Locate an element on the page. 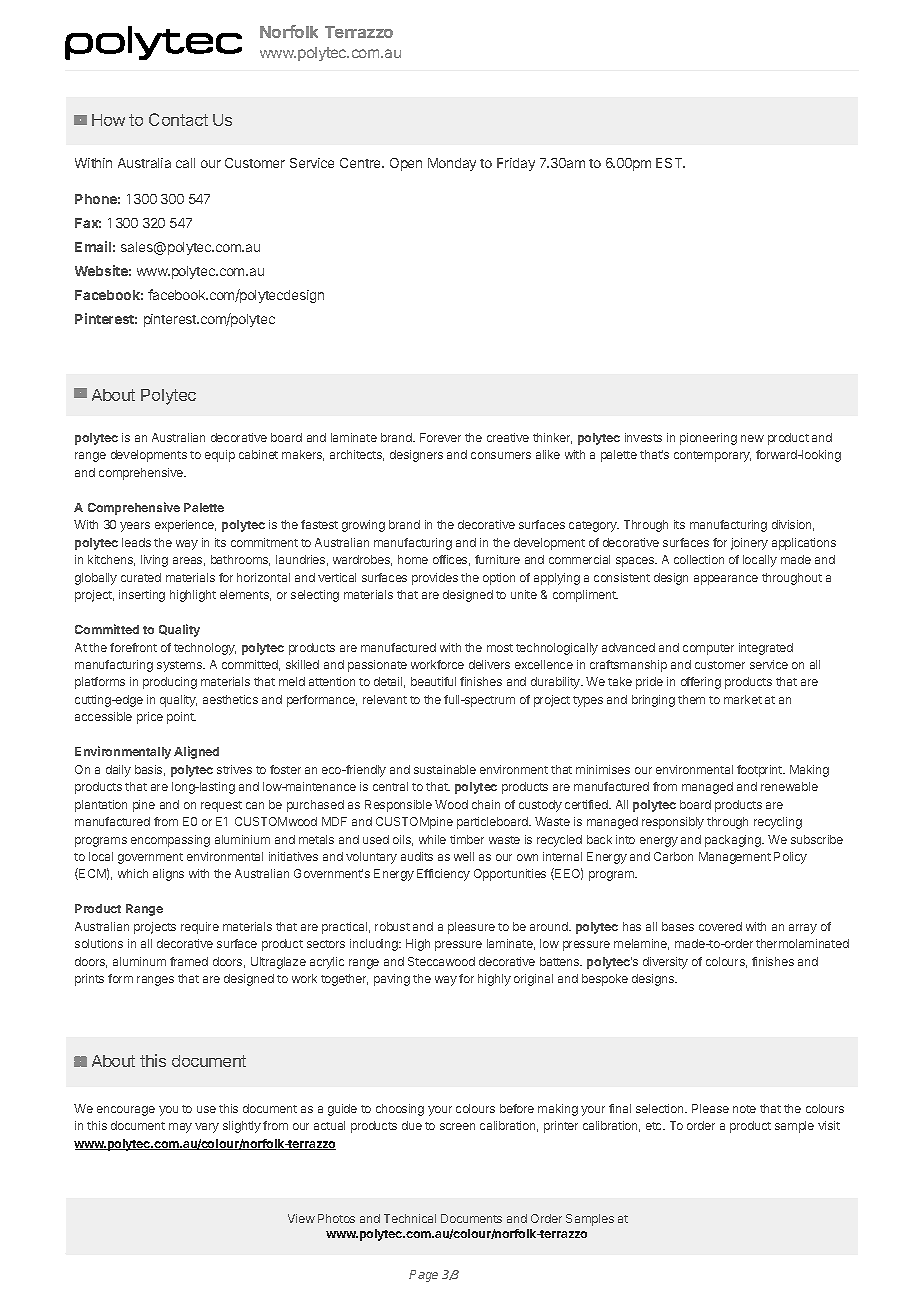  pleasure is located at coordinates (471, 928).
